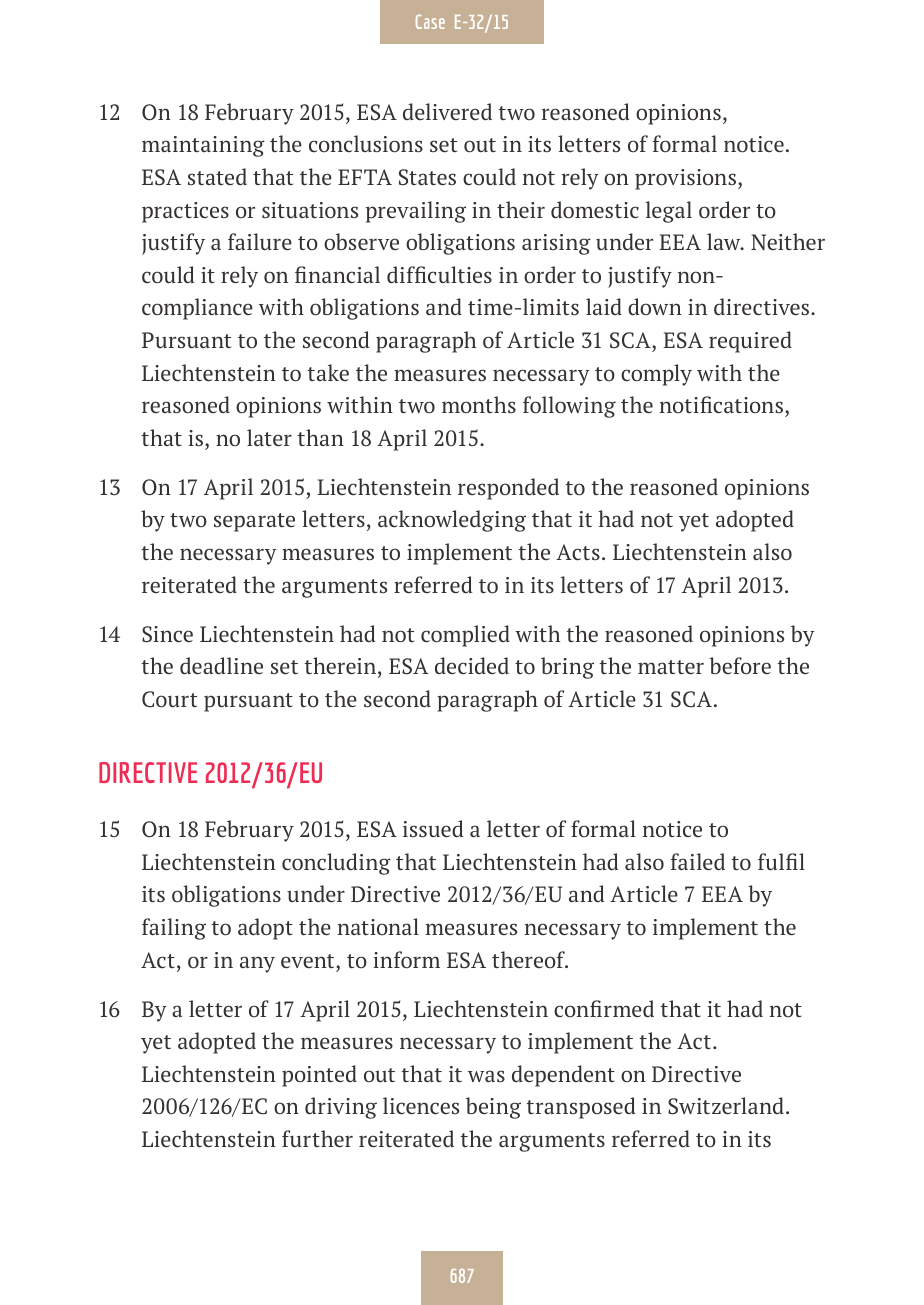  What do you see at coordinates (336, 864) in the document?
I see `concluding` at bounding box center [336, 864].
